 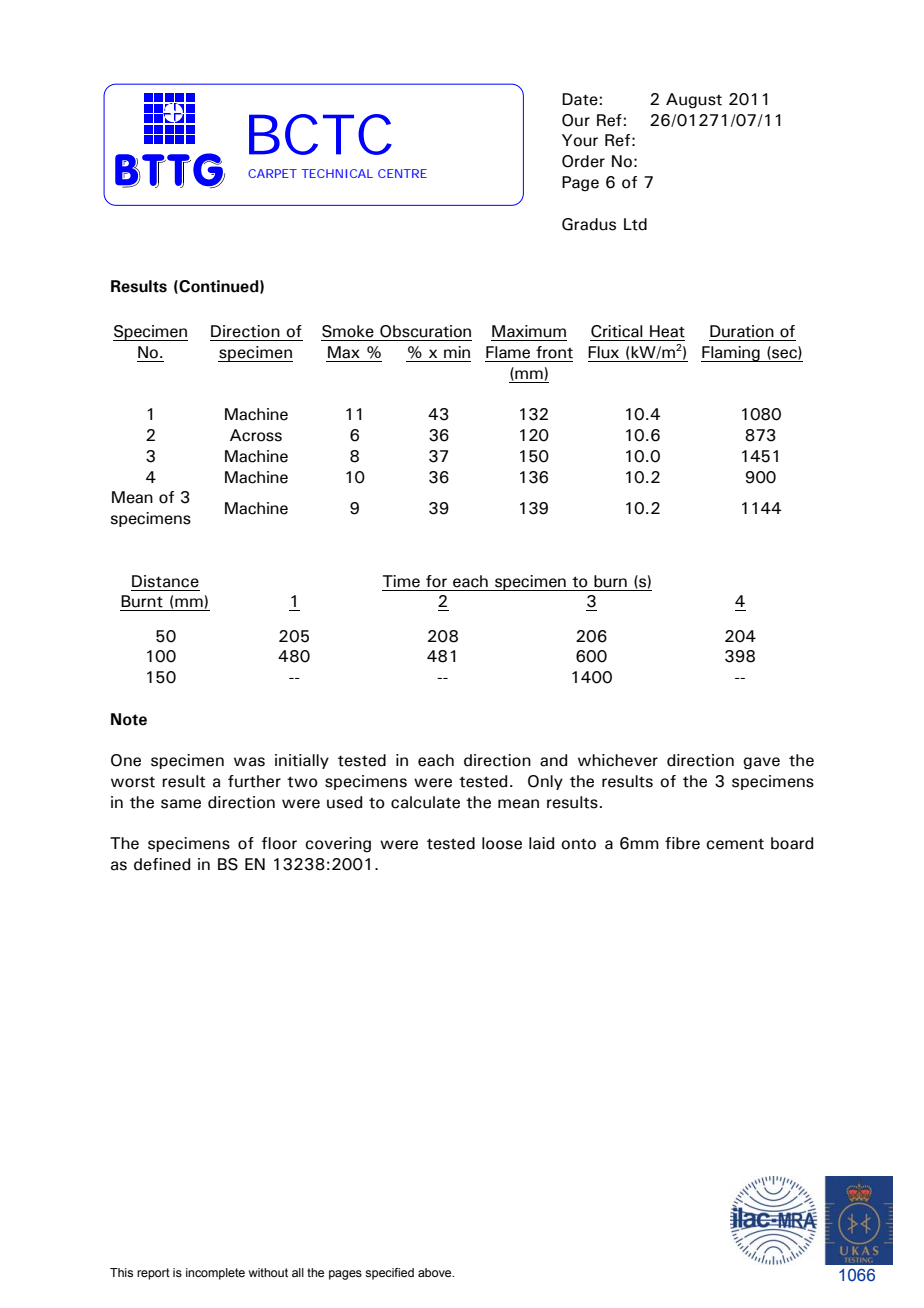 What do you see at coordinates (761, 763) in the screenshot?
I see `gave` at bounding box center [761, 763].
